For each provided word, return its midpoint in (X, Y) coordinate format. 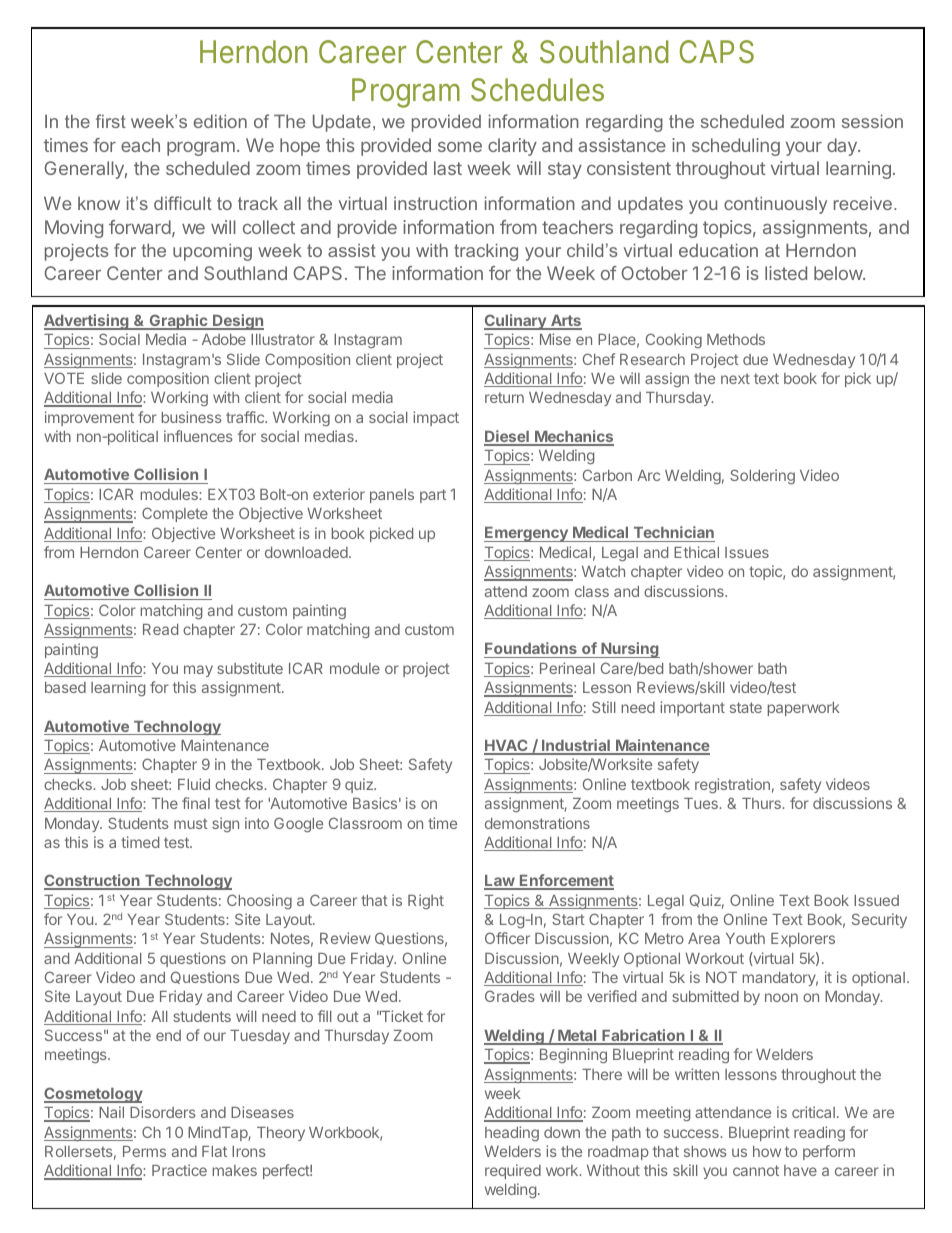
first (111, 121)
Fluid (194, 784)
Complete (175, 514)
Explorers (803, 940)
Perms (144, 1151)
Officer (507, 938)
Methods (736, 339)
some (460, 146)
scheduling (736, 147)
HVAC (507, 746)
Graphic (178, 322)
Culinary (516, 322)
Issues (747, 552)
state (746, 707)
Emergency (527, 534)
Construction (93, 881)
